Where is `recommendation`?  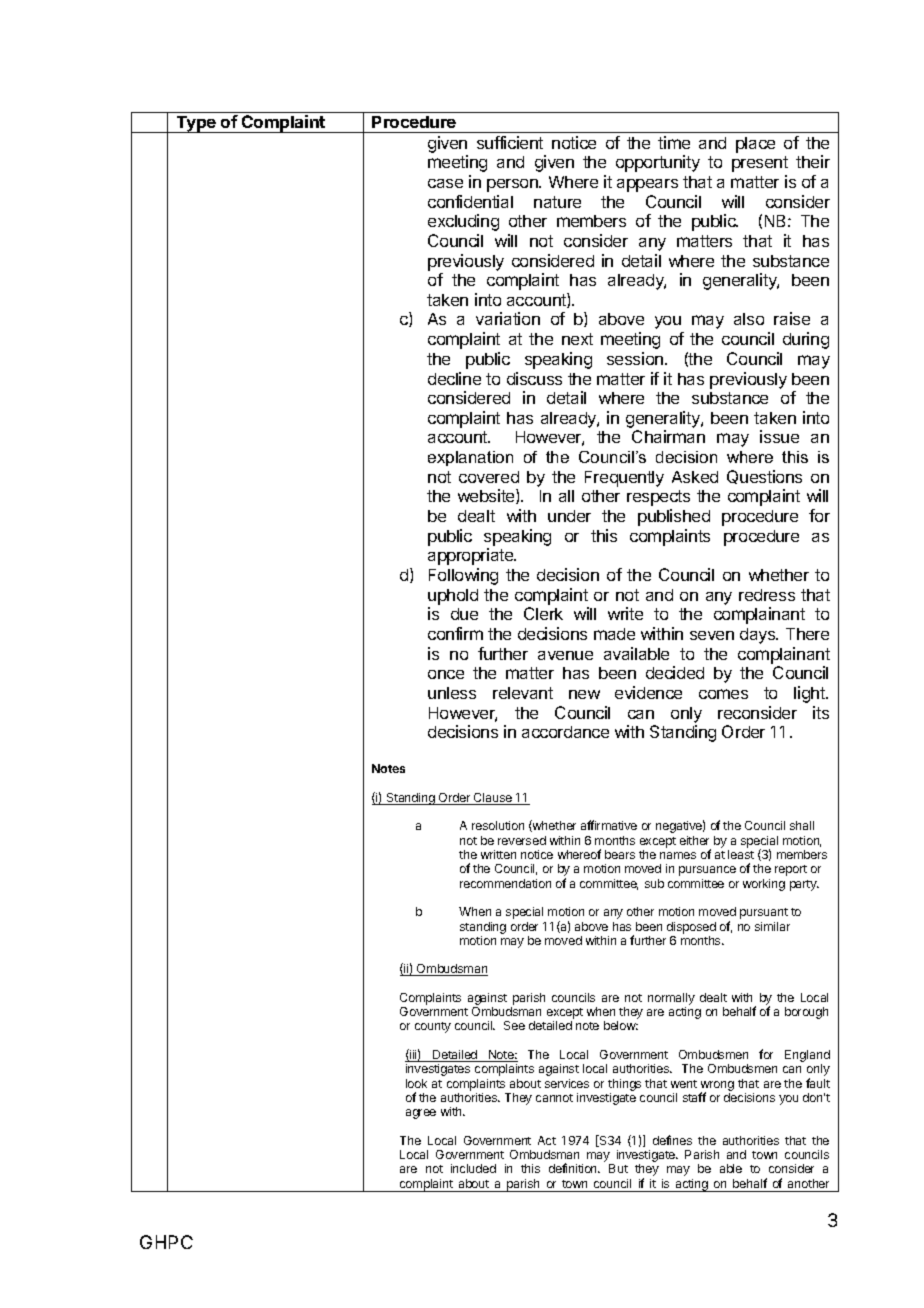 recommendation is located at coordinates (505, 883).
